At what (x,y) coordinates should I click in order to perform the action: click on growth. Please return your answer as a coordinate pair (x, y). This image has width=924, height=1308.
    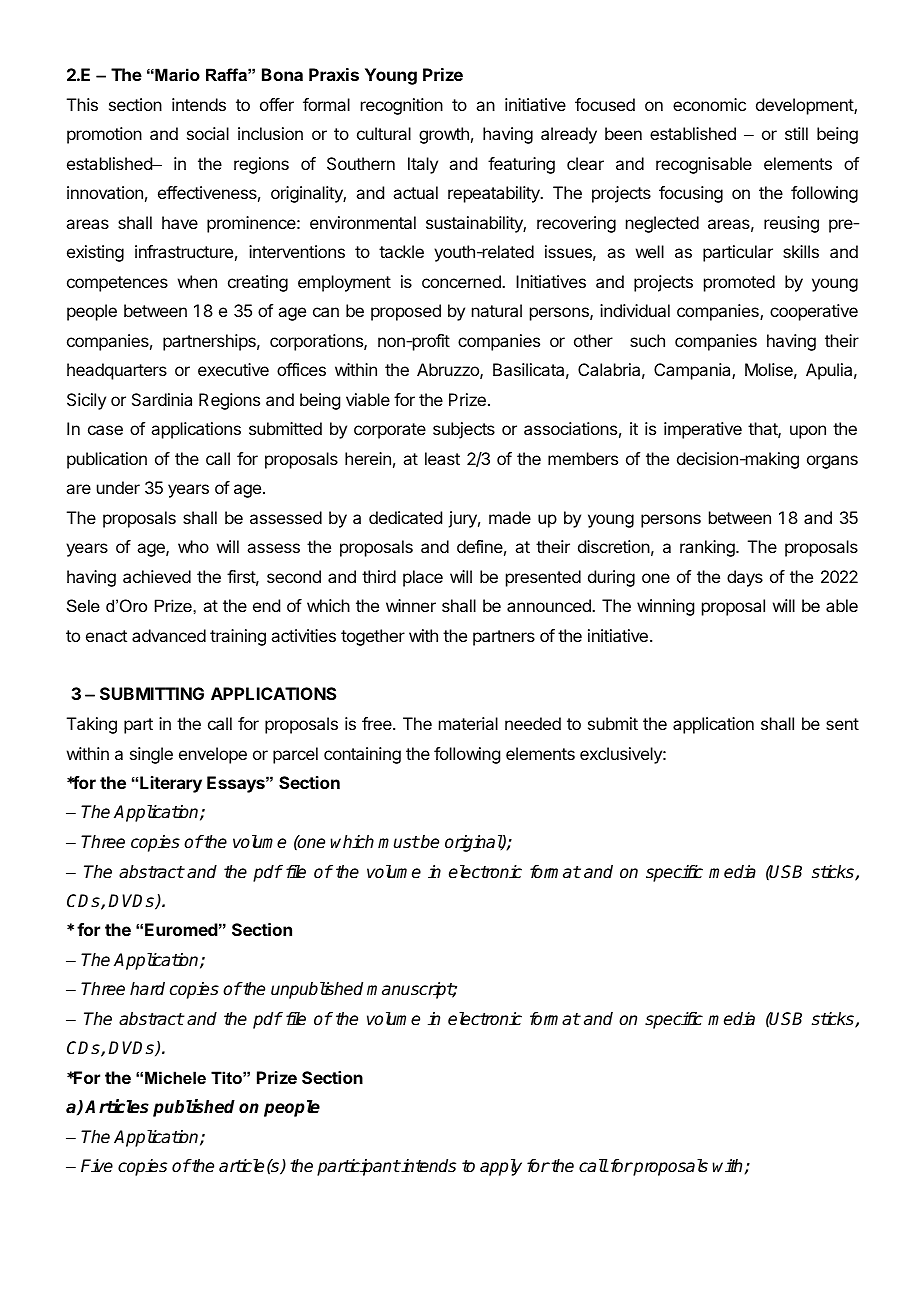
    Looking at the image, I should click on (444, 135).
